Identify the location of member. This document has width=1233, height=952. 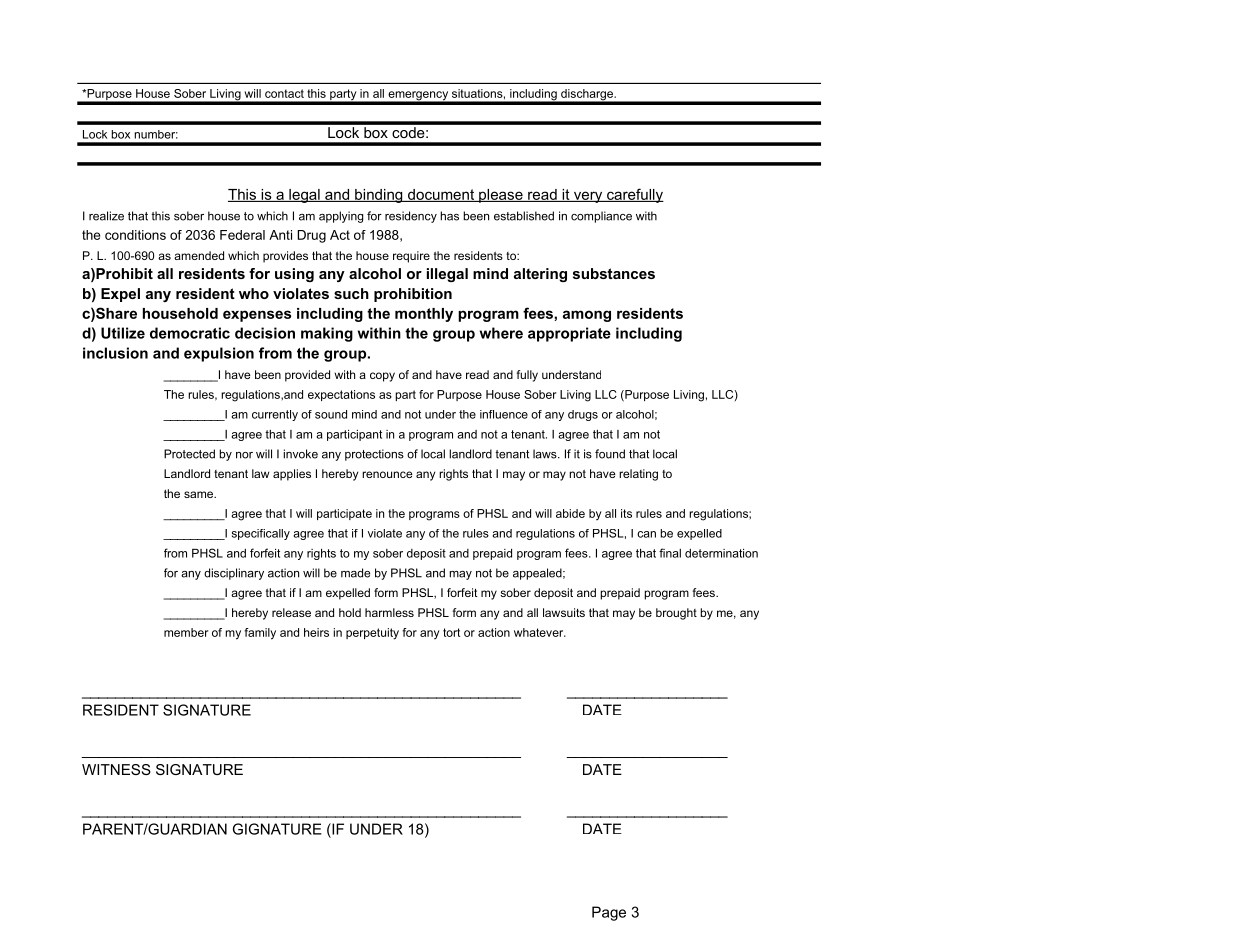
(186, 632).
